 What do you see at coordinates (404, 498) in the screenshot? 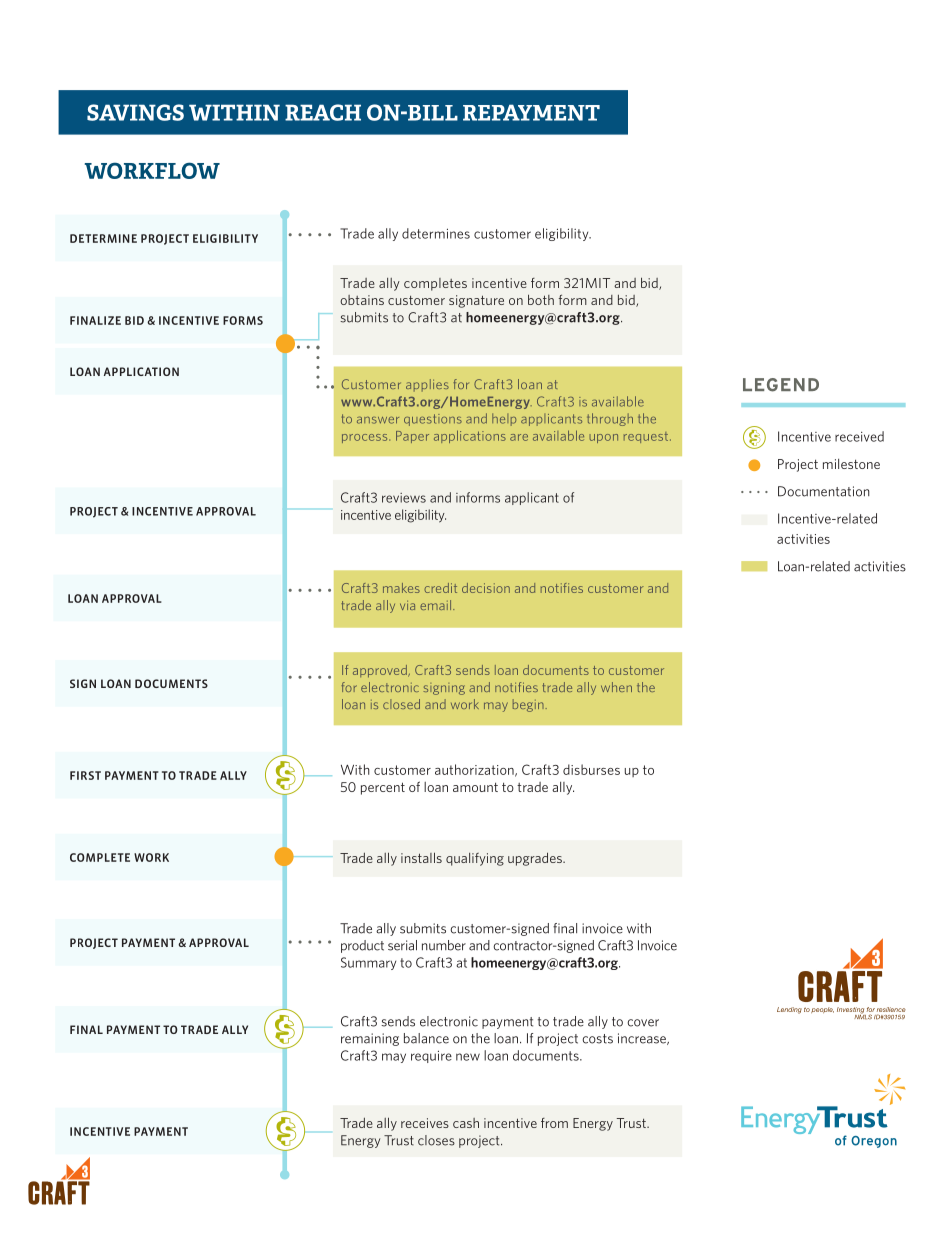
I see `reviews` at bounding box center [404, 498].
